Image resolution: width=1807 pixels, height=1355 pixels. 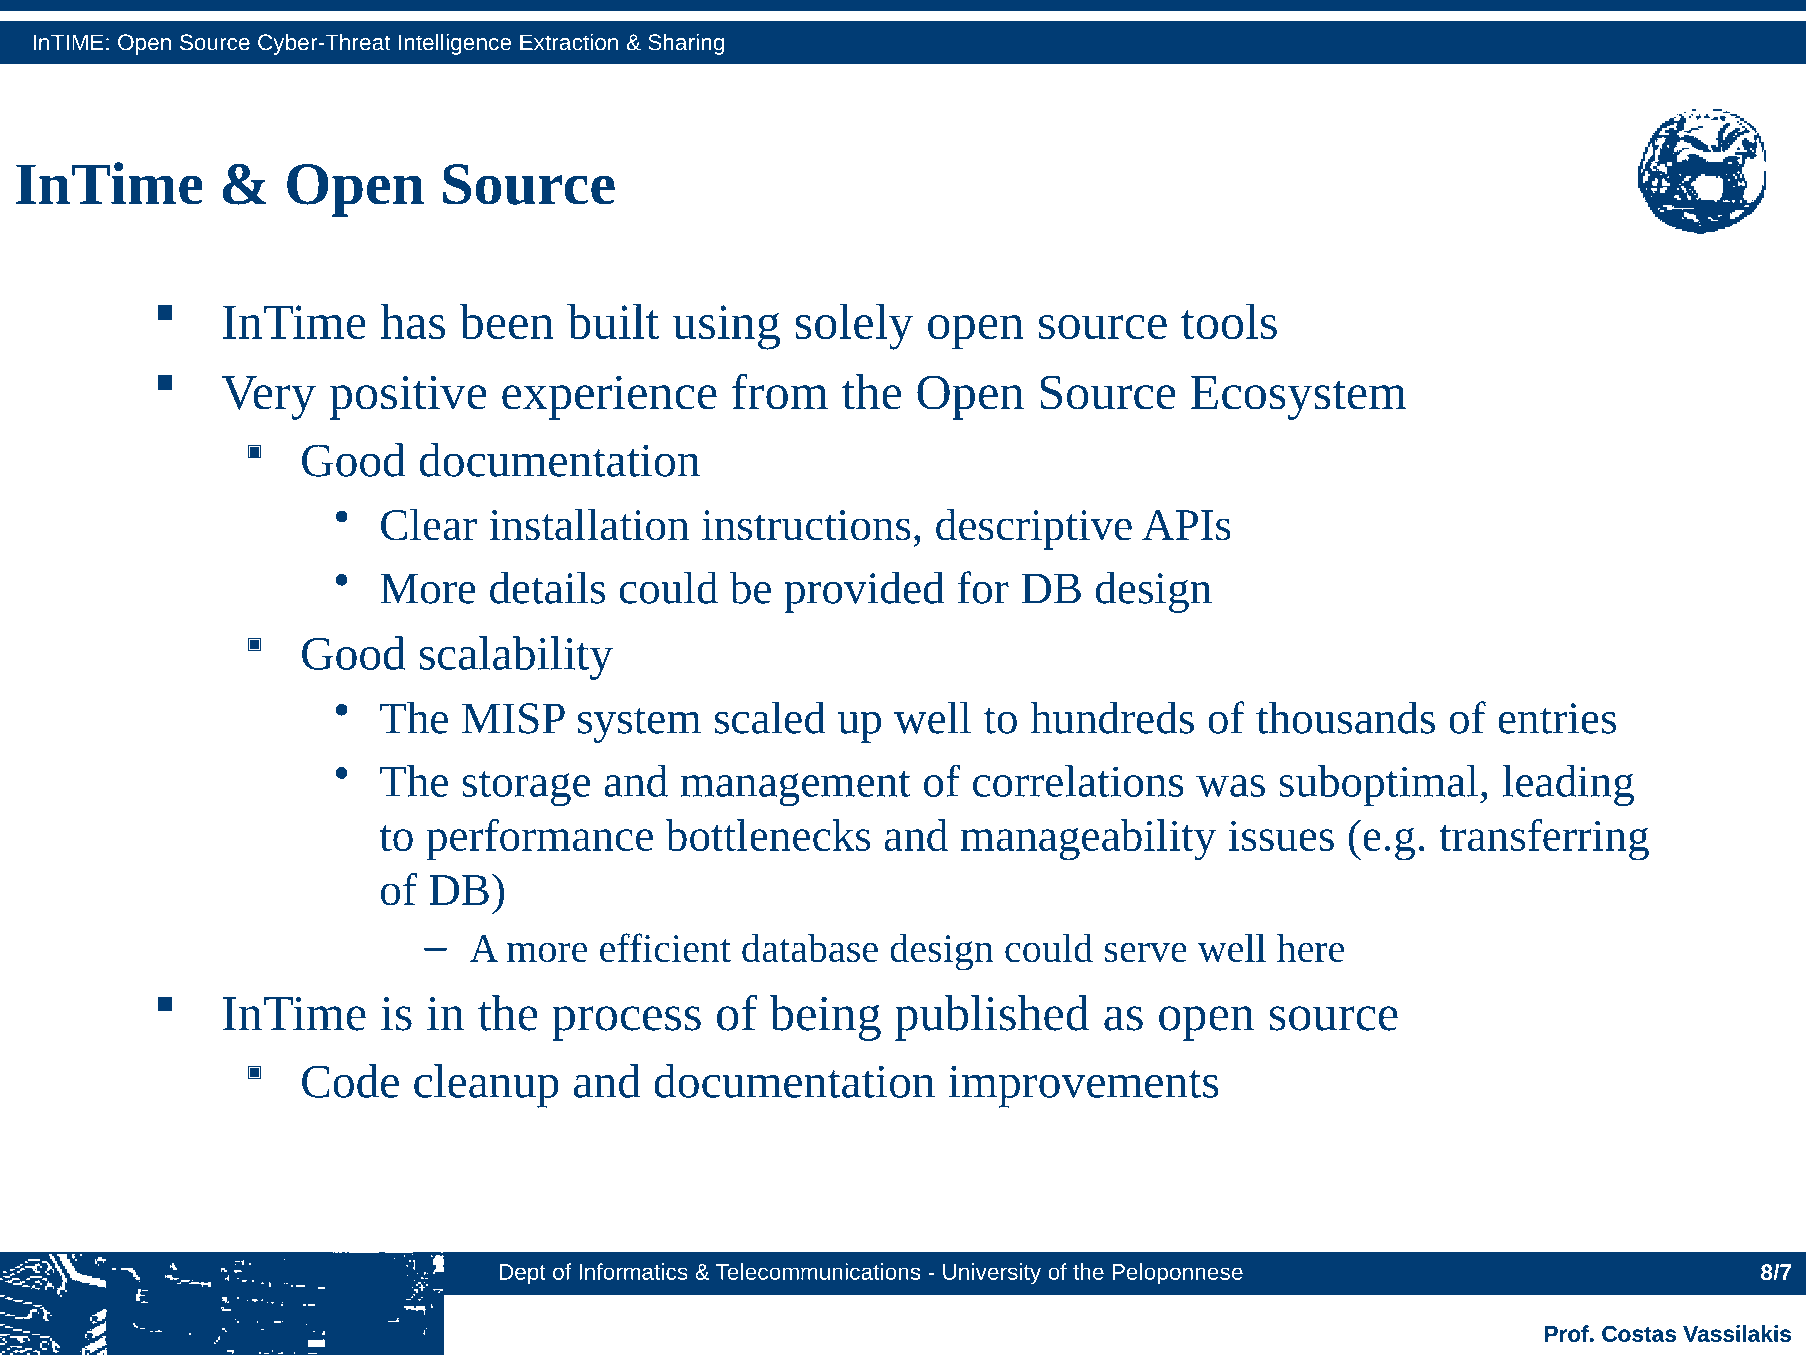 I want to click on tools, so click(x=1229, y=321).
